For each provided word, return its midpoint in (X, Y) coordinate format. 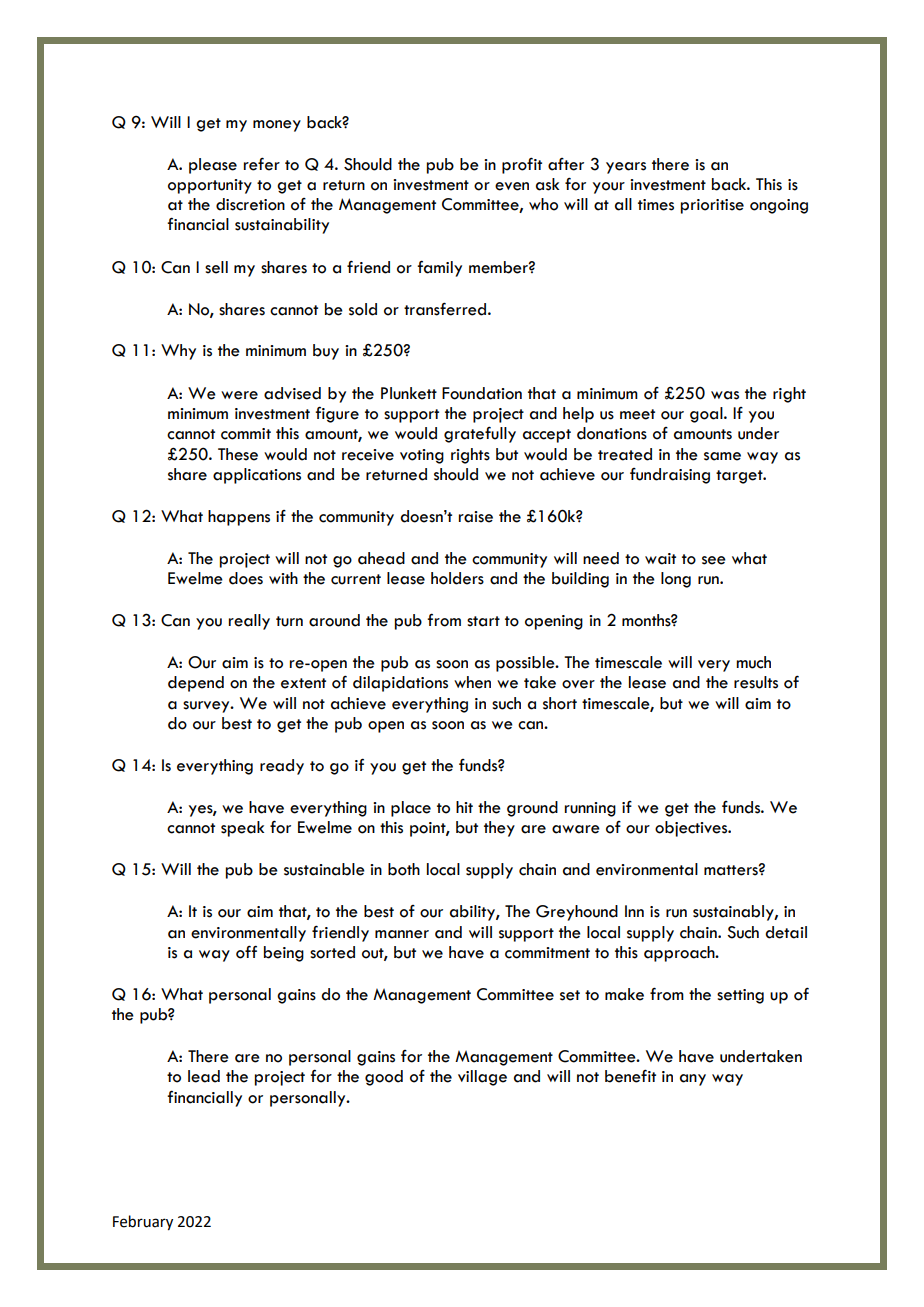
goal (707, 415)
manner (402, 934)
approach (680, 954)
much (753, 662)
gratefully (480, 434)
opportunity (210, 186)
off (246, 952)
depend (196, 684)
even (512, 186)
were (239, 395)
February (143, 1222)
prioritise (712, 206)
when (472, 682)
